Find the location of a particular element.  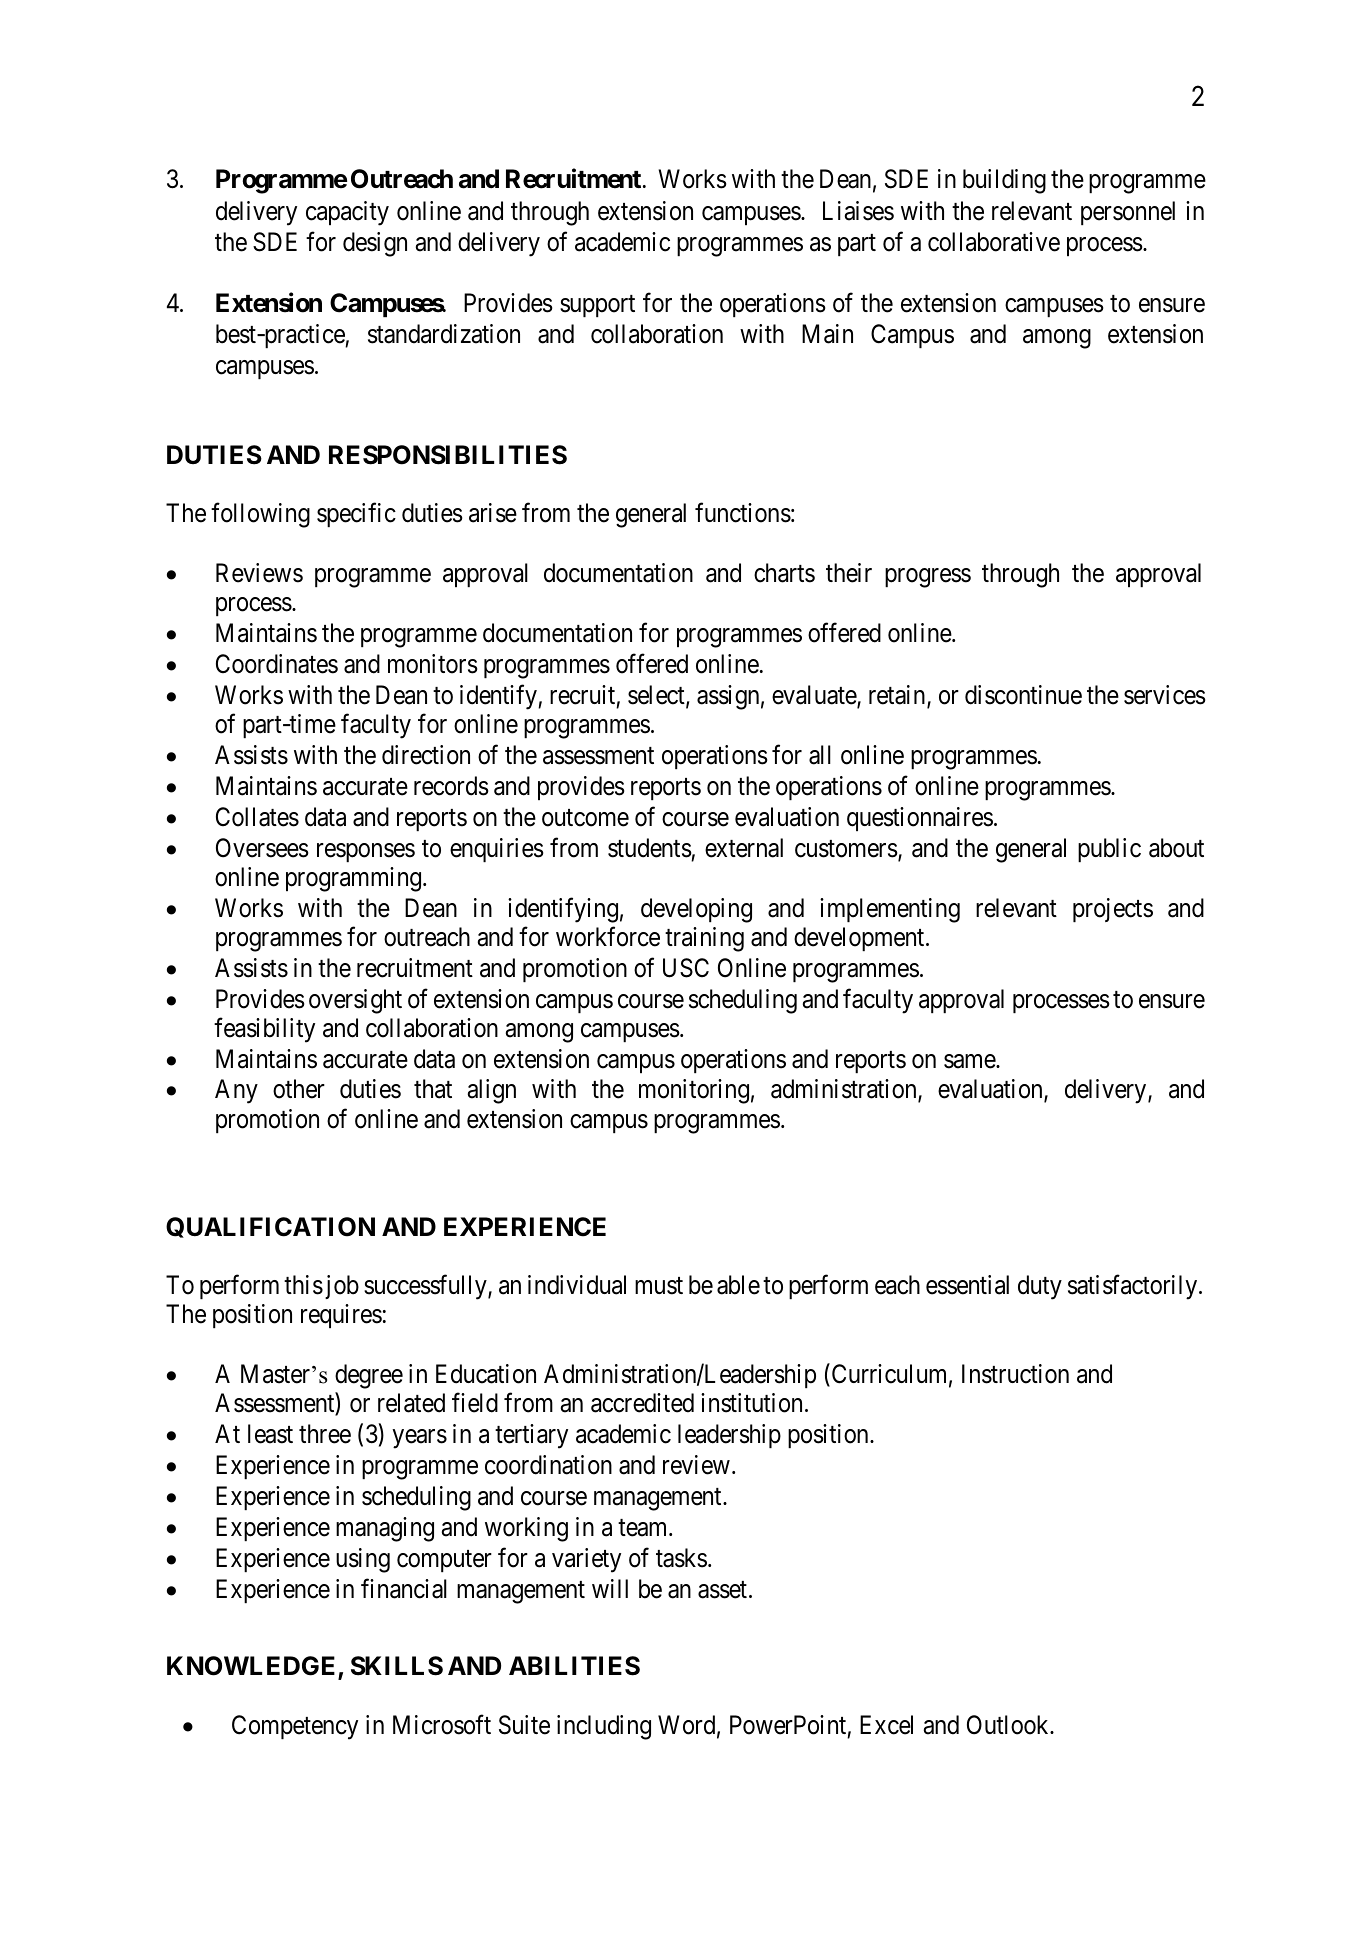

support is located at coordinates (597, 306).
